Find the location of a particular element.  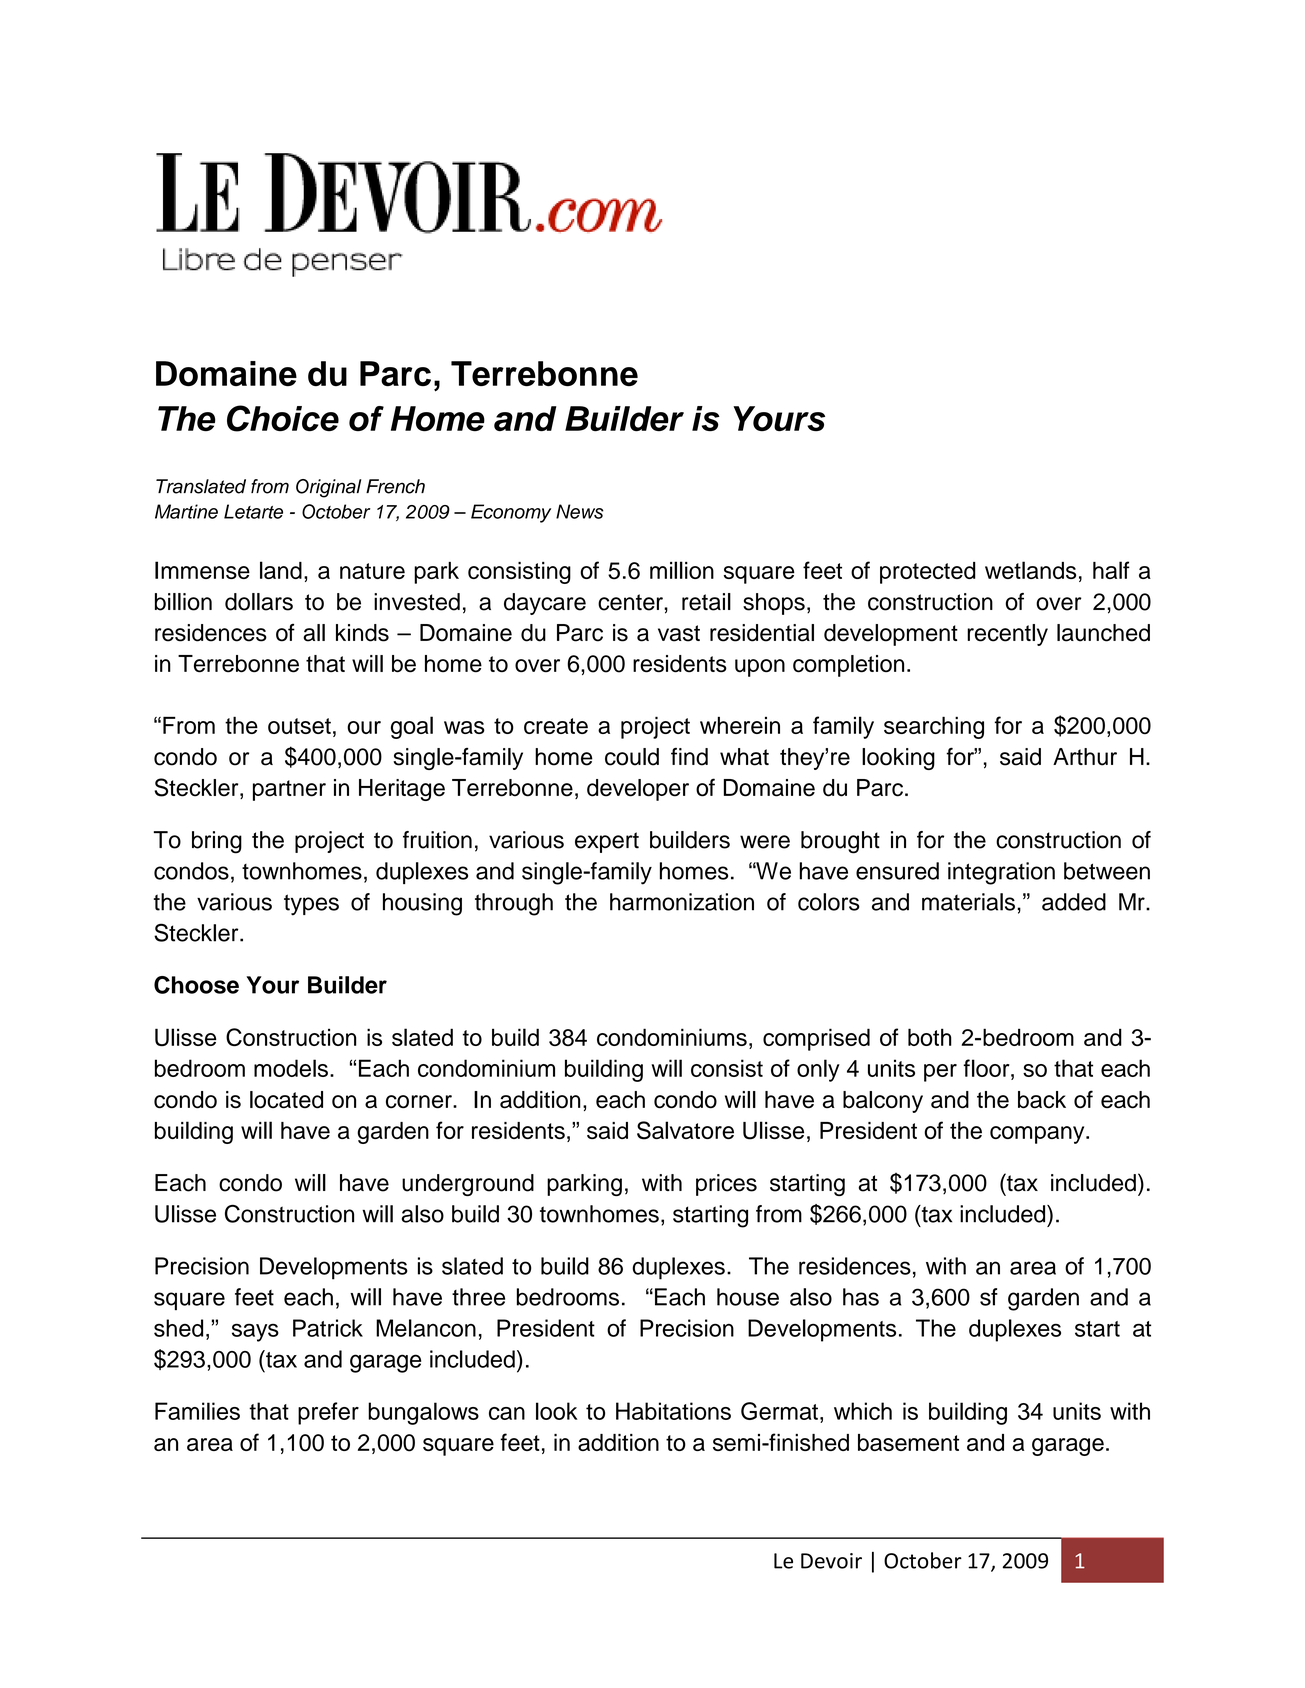

Choice is located at coordinates (283, 418).
